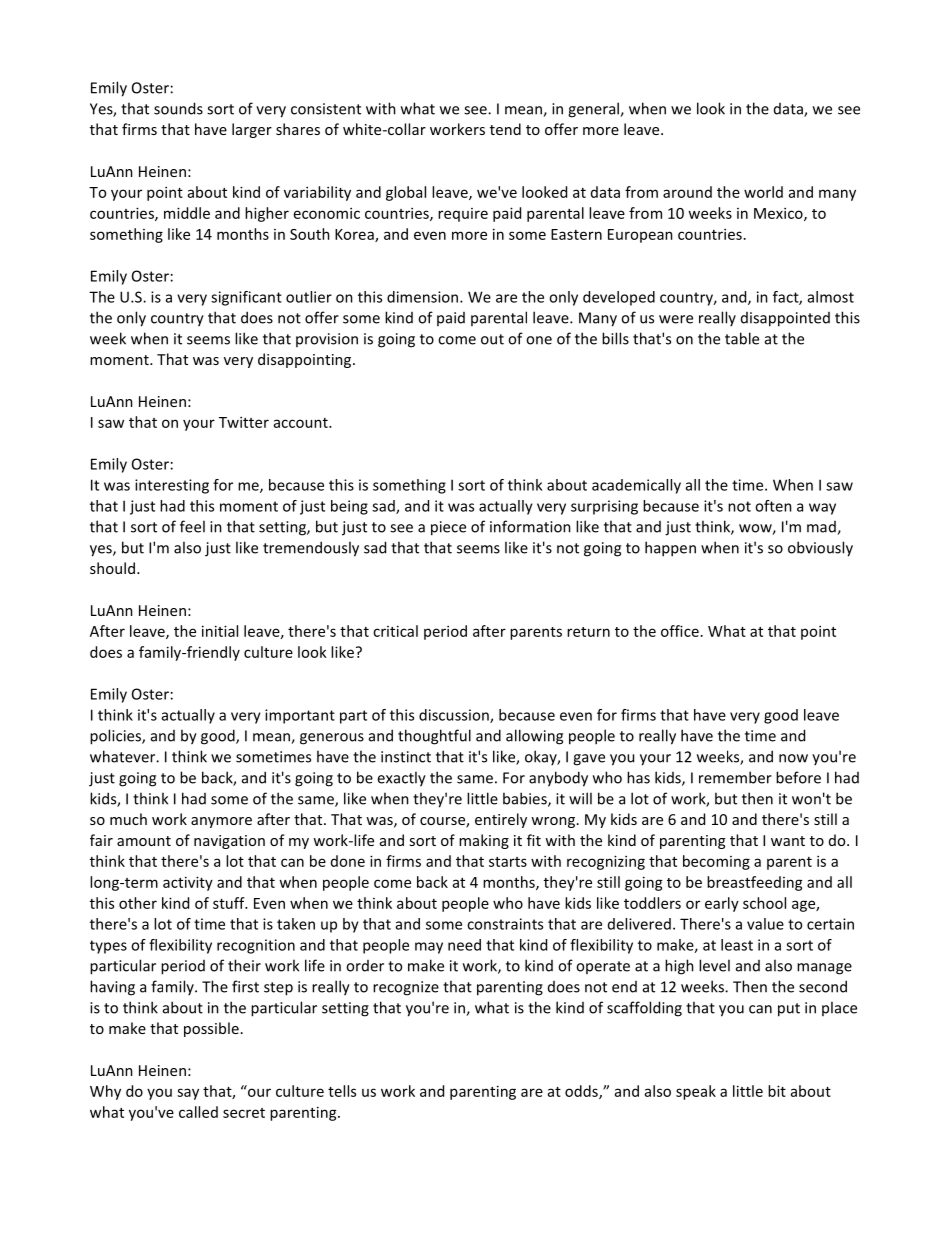  Describe the element at coordinates (777, 1091) in the screenshot. I see `bit` at that location.
